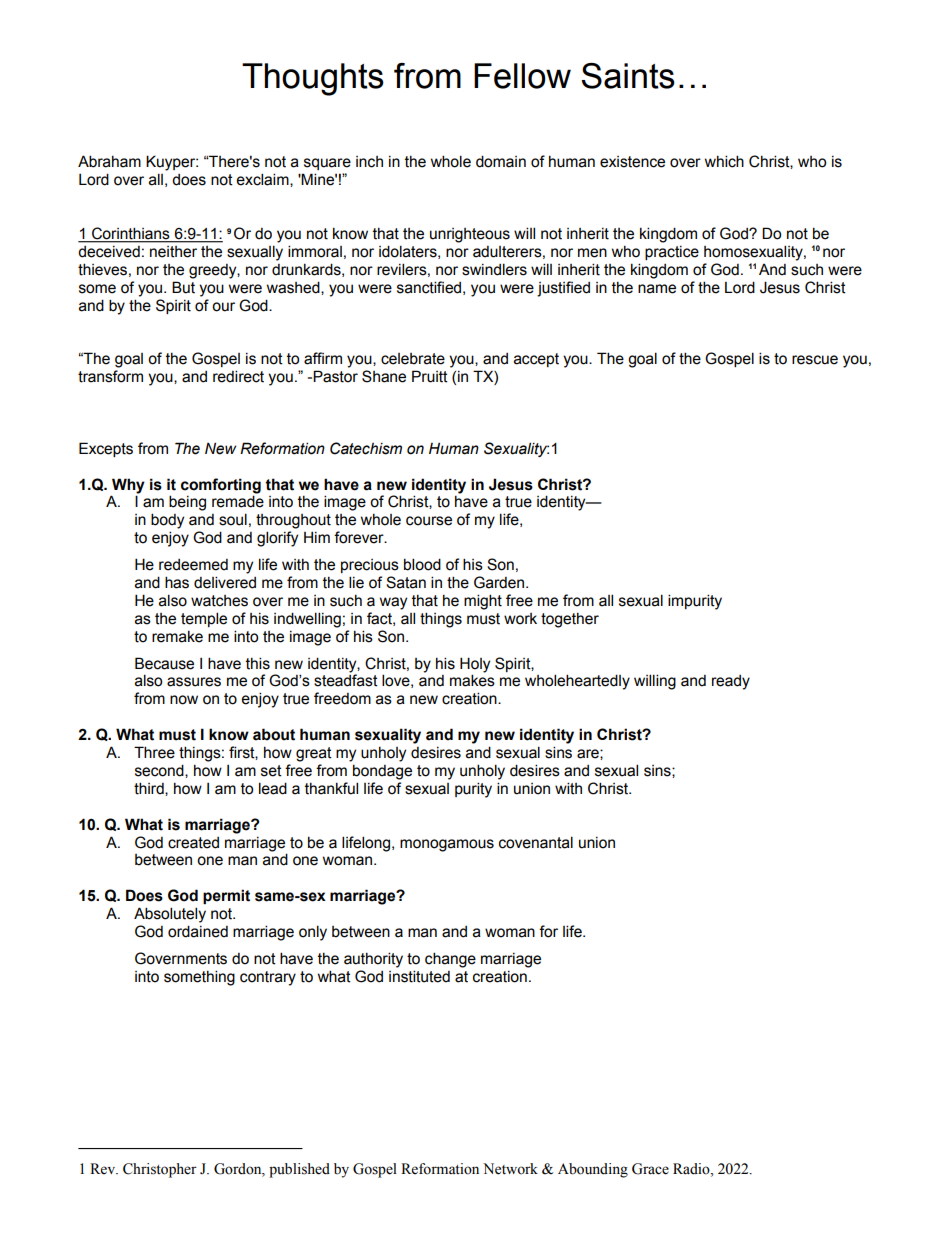  I want to click on ready, so click(731, 682).
